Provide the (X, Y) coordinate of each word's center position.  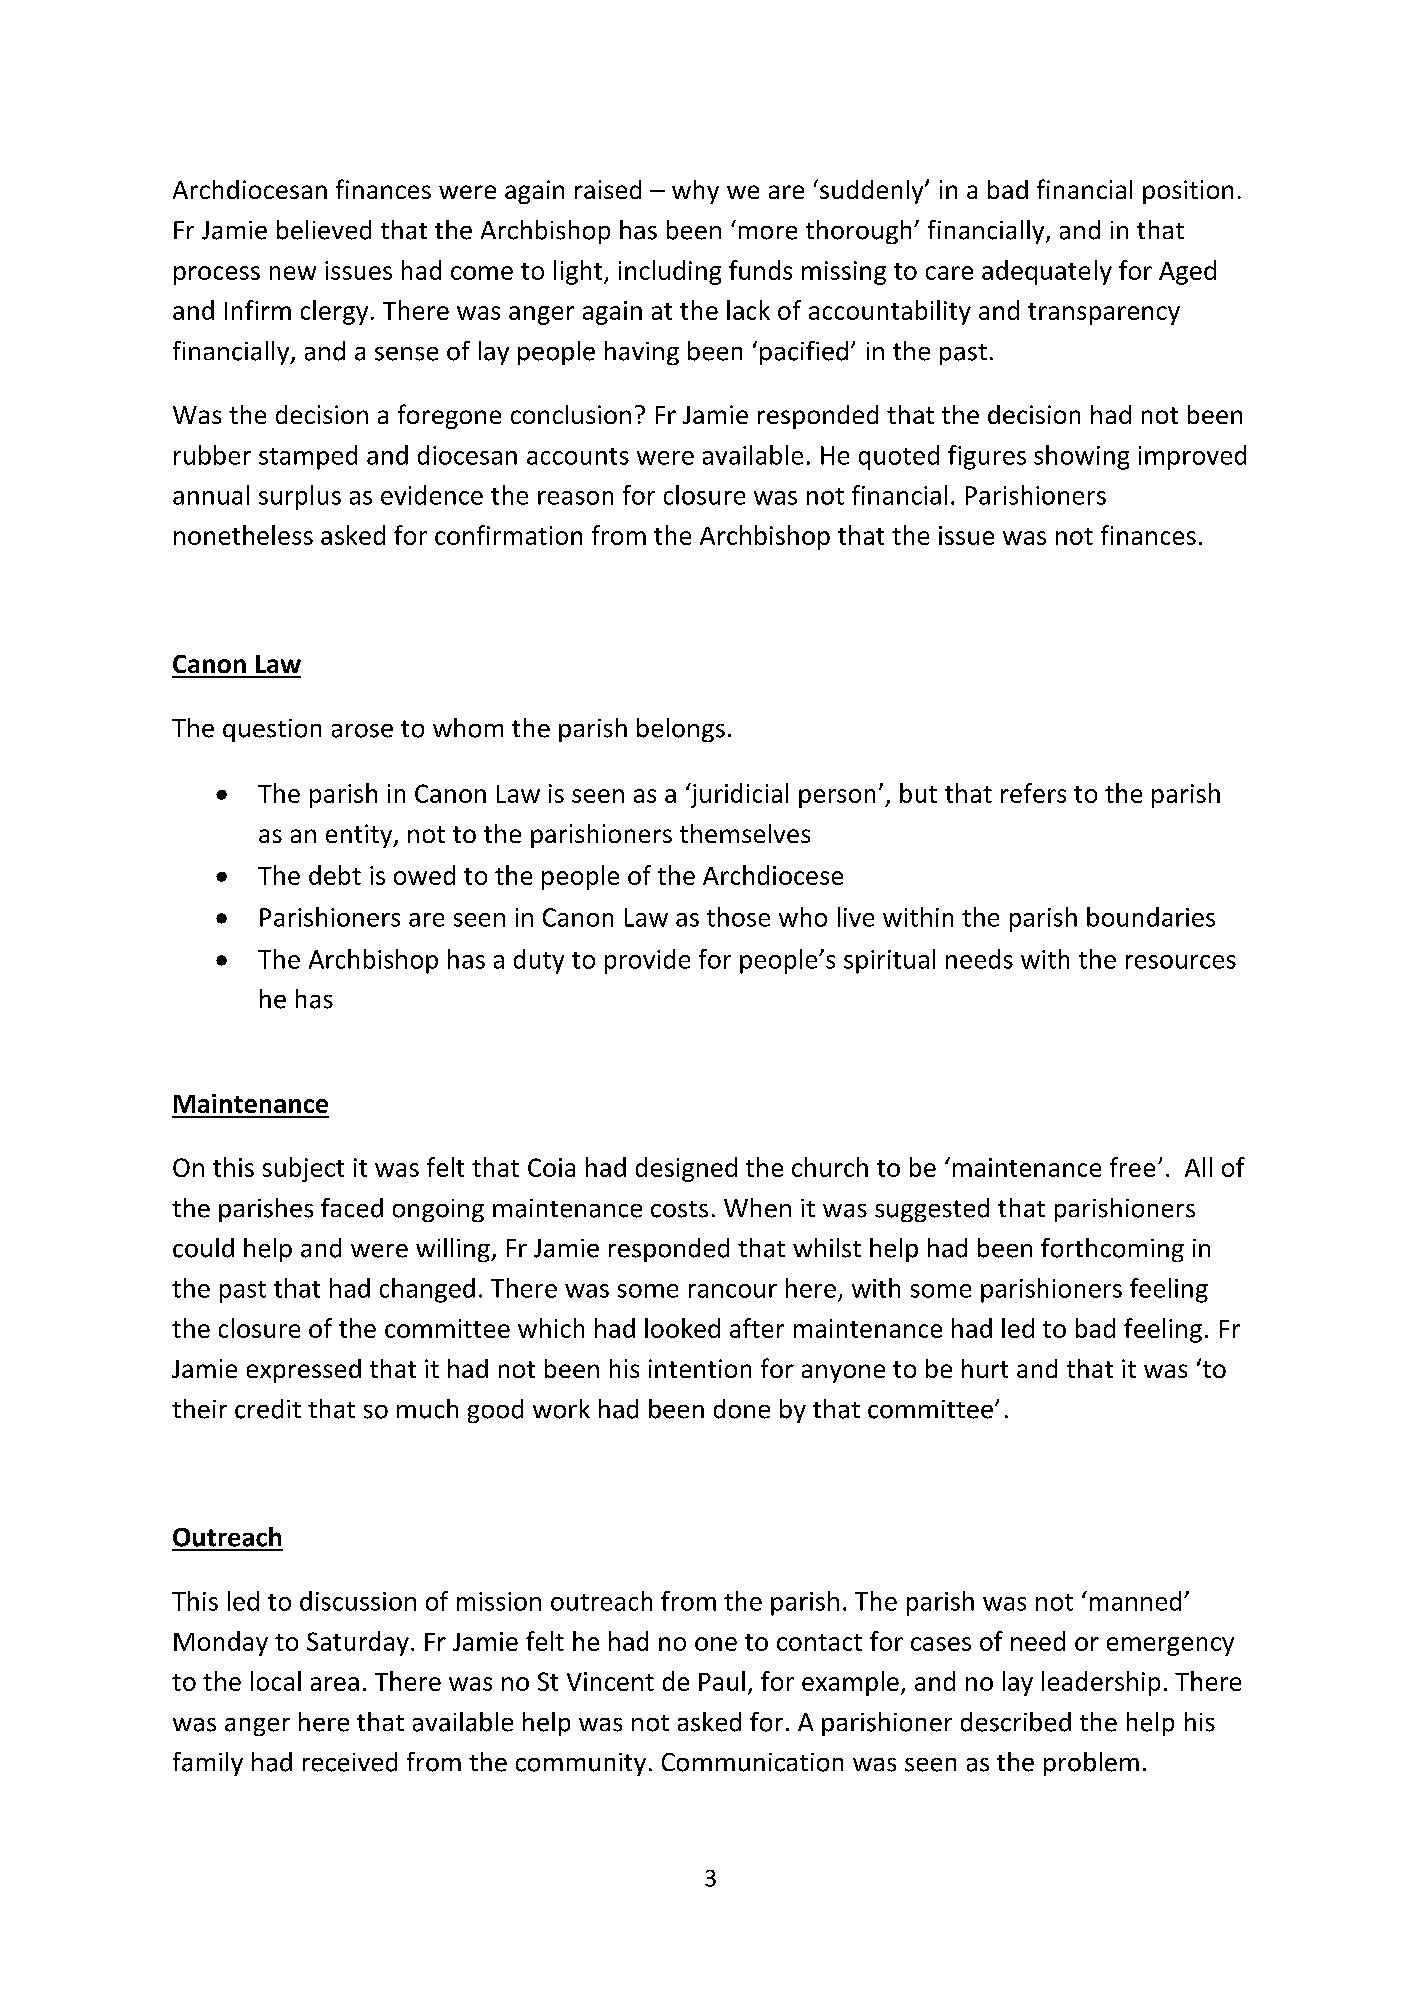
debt (335, 875)
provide (647, 961)
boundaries (1151, 917)
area (335, 1684)
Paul (722, 1681)
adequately (1047, 272)
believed (324, 230)
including (670, 272)
